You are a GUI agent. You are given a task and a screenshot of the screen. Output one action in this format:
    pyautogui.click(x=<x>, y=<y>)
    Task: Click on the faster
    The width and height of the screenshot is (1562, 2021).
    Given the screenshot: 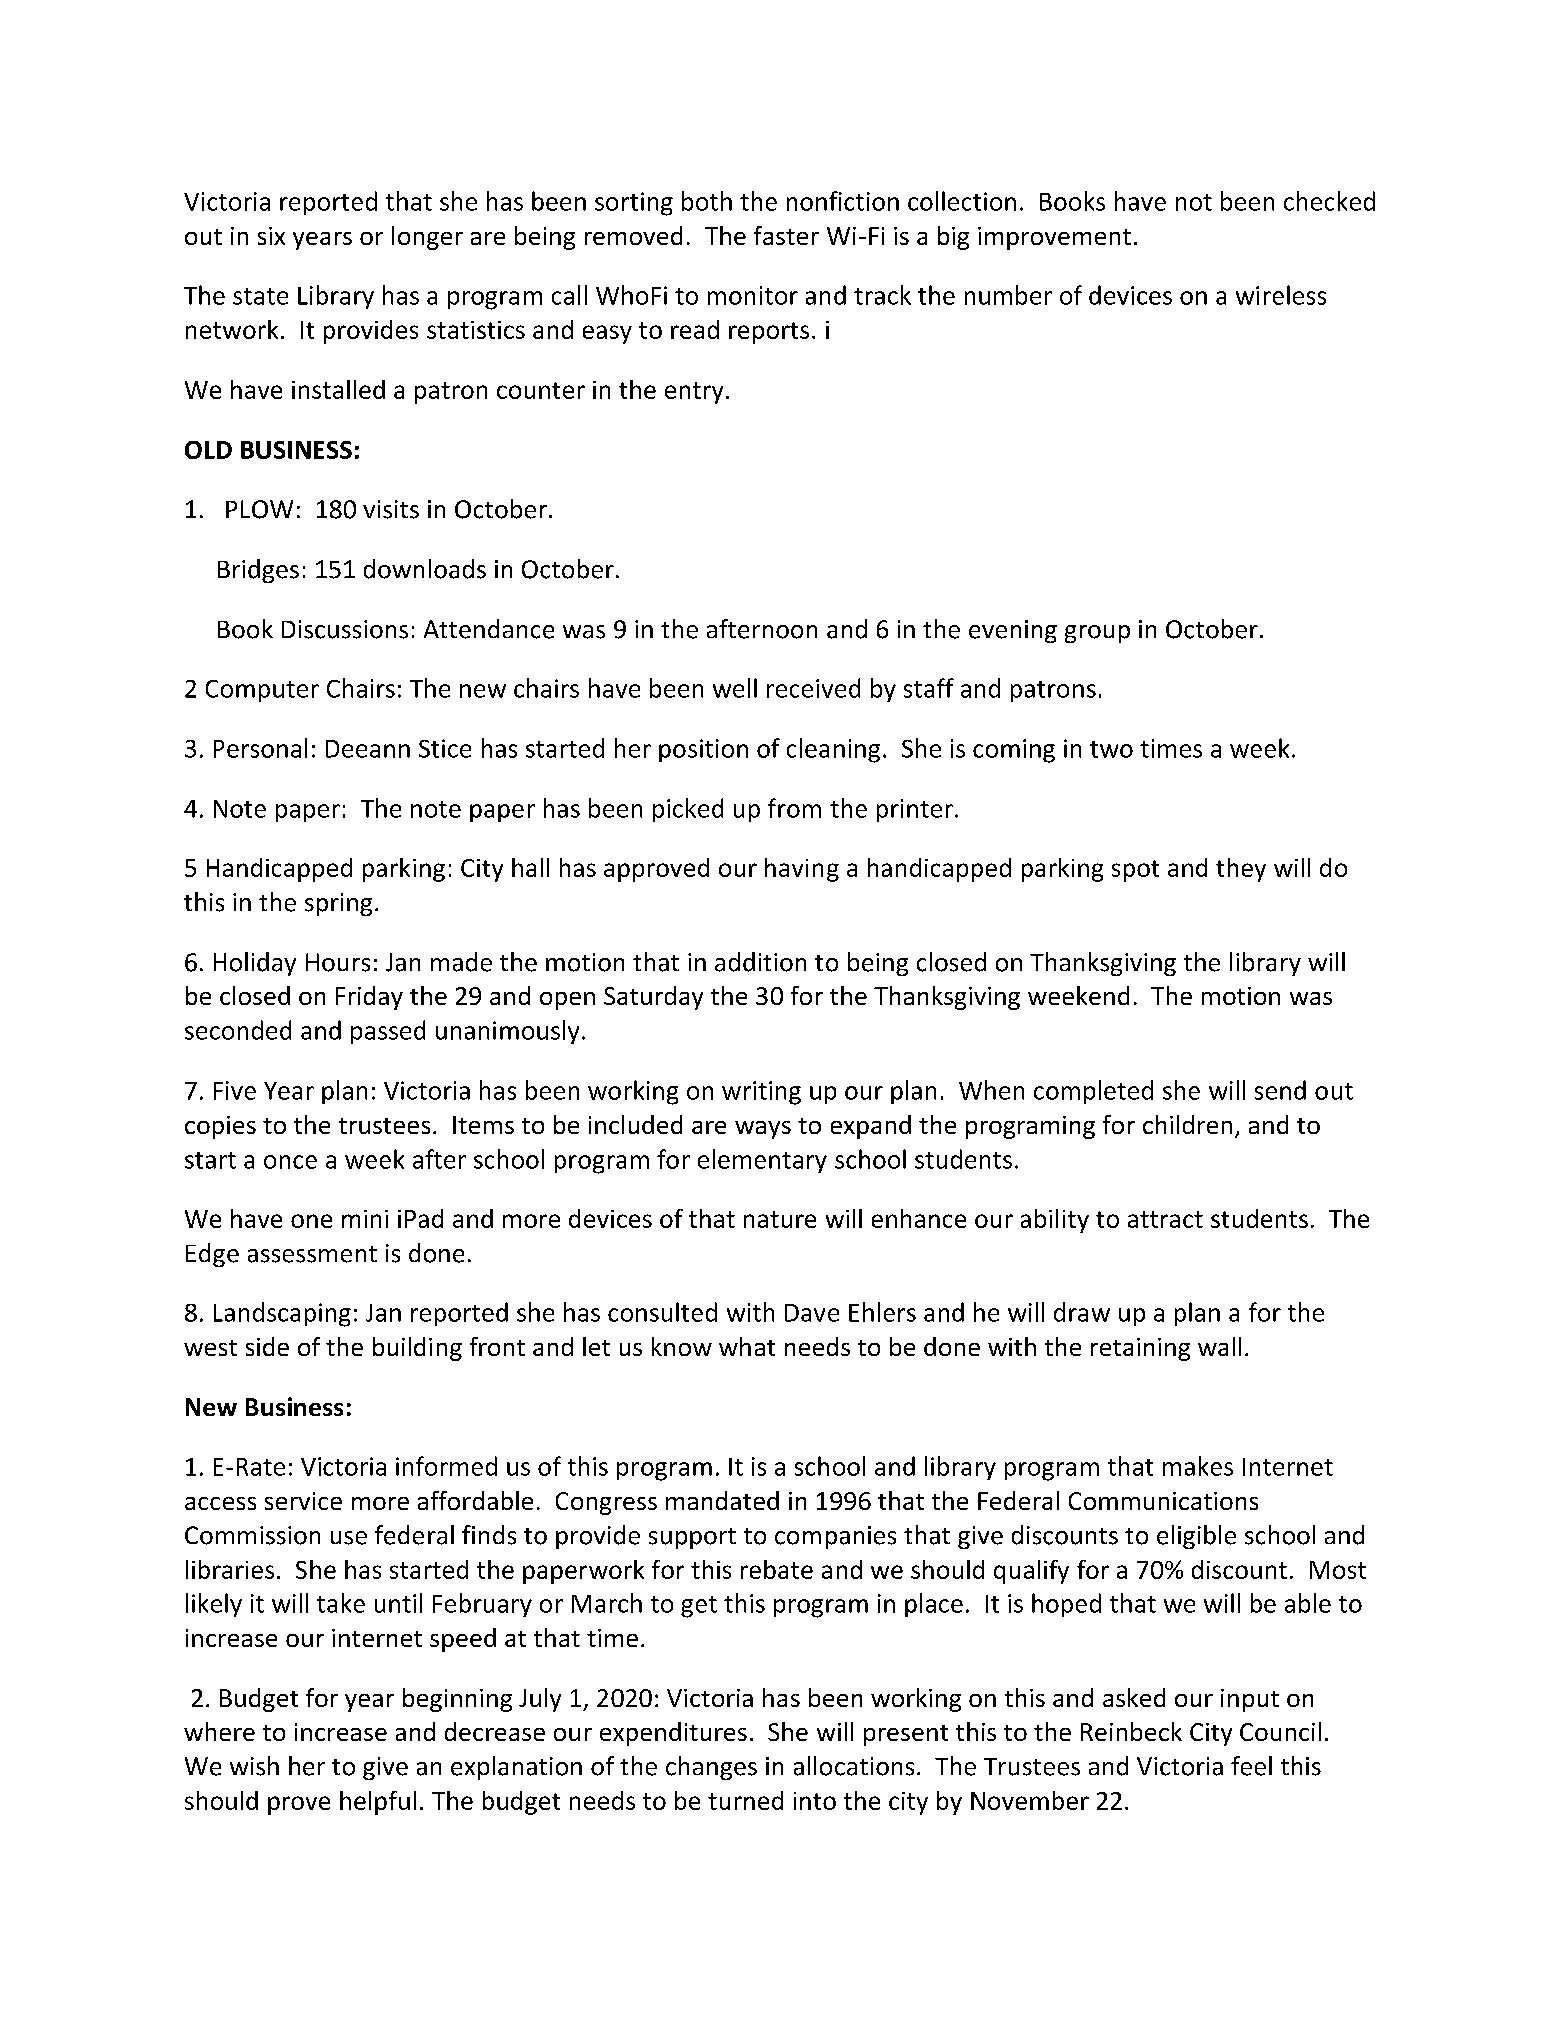 What is the action you would take?
    pyautogui.click(x=786, y=235)
